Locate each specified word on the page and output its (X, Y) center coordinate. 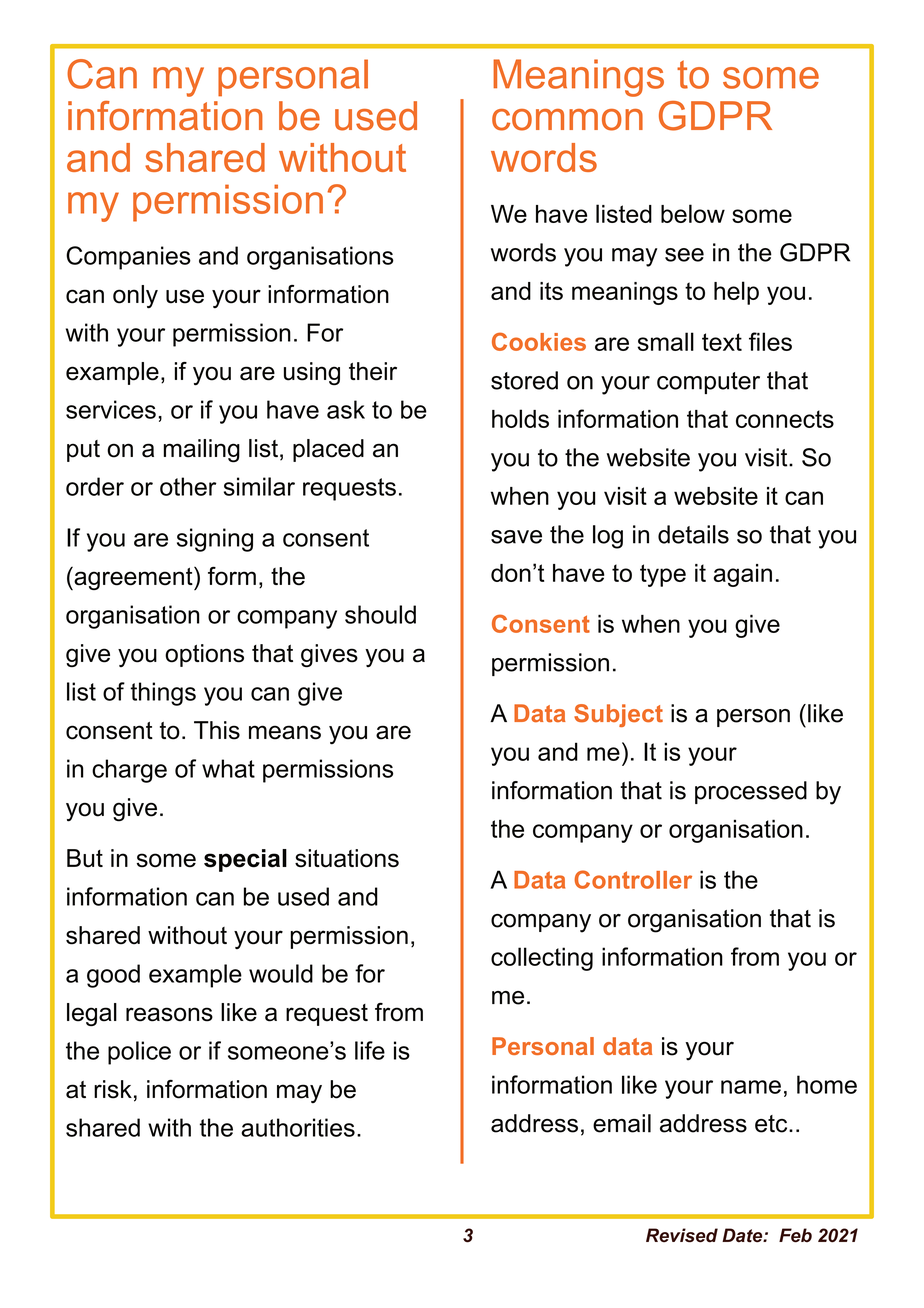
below (693, 213)
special (245, 860)
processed (751, 792)
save (516, 537)
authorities (298, 1127)
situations (347, 858)
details (693, 534)
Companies (128, 258)
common (567, 120)
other (188, 486)
